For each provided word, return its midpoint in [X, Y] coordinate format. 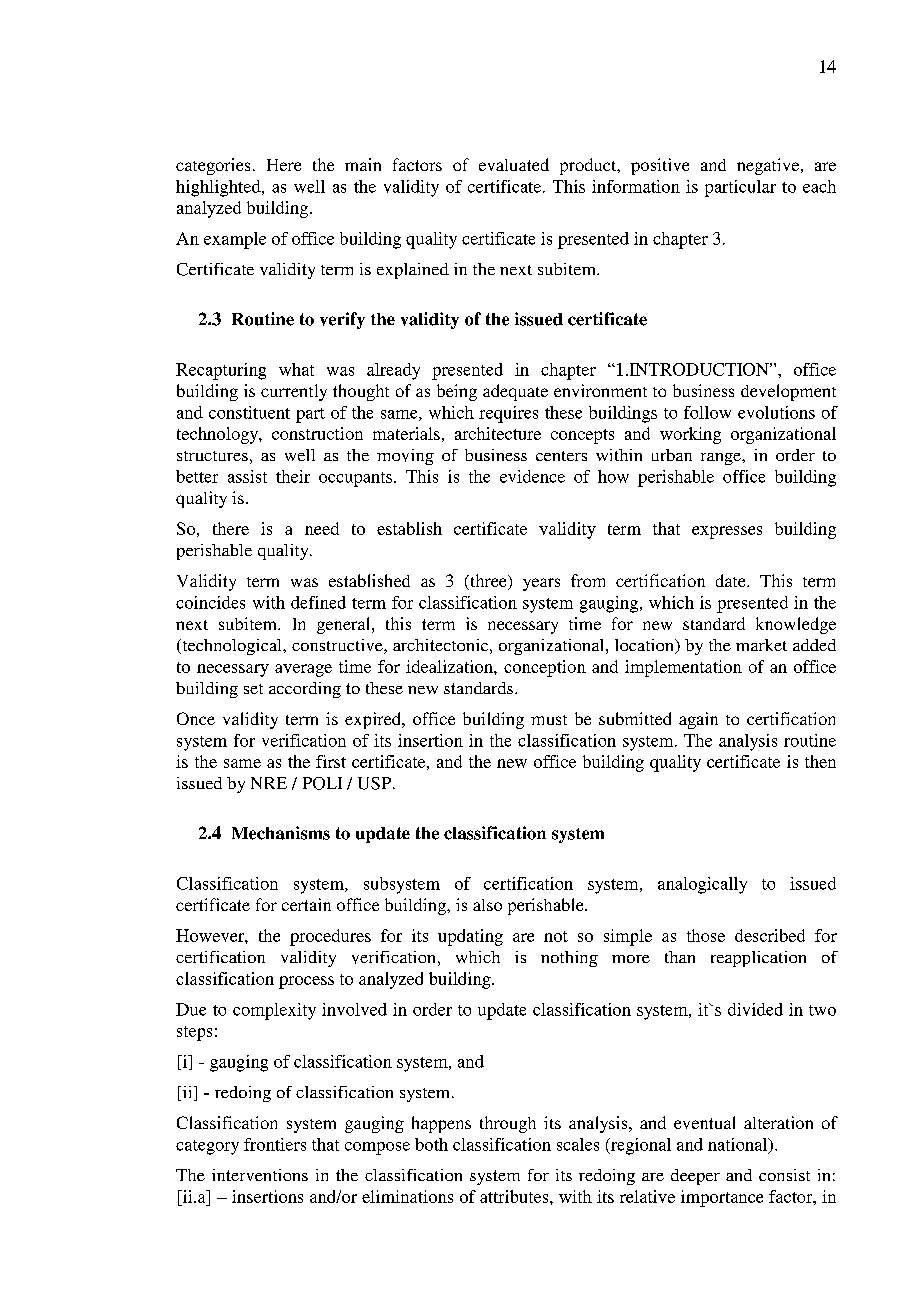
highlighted [219, 188]
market [761, 645]
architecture [498, 433]
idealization [450, 666]
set [253, 689]
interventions [260, 1175]
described [770, 935]
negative [769, 166]
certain [306, 904]
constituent [249, 412]
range [722, 459]
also [487, 905]
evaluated [514, 164]
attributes [515, 1196]
